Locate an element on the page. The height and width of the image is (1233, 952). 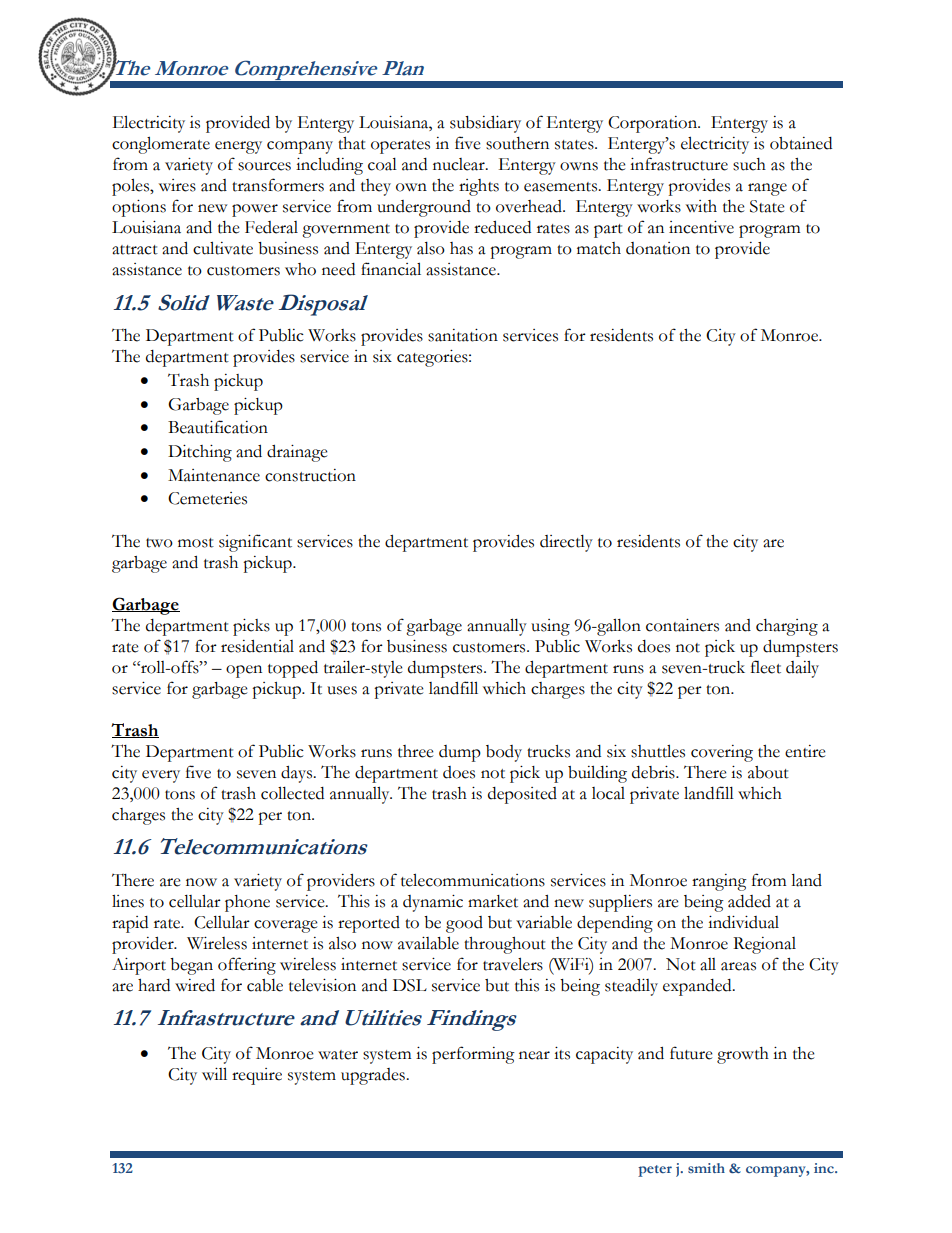
sanitation is located at coordinates (463, 335).
